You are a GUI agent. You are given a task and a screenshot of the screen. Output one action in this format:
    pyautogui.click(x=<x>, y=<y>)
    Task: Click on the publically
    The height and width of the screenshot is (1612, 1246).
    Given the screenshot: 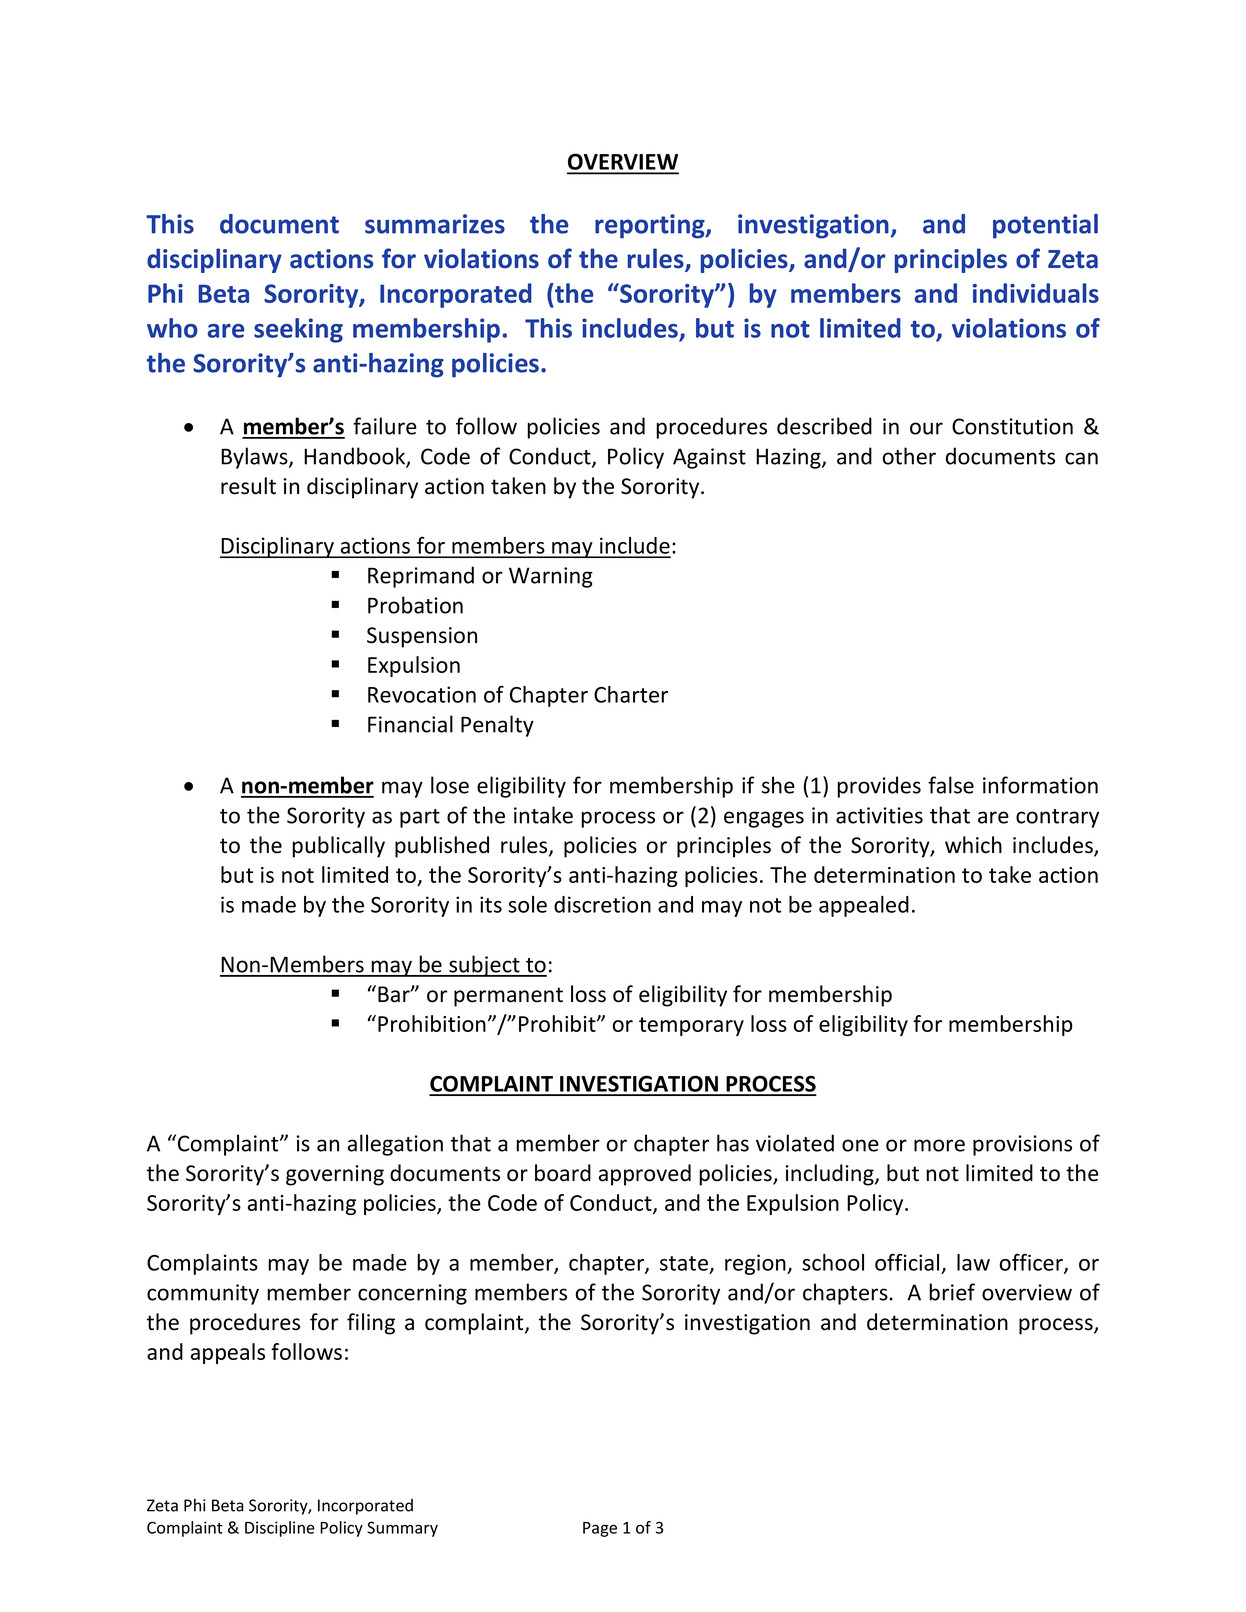 What is the action you would take?
    pyautogui.click(x=338, y=847)
